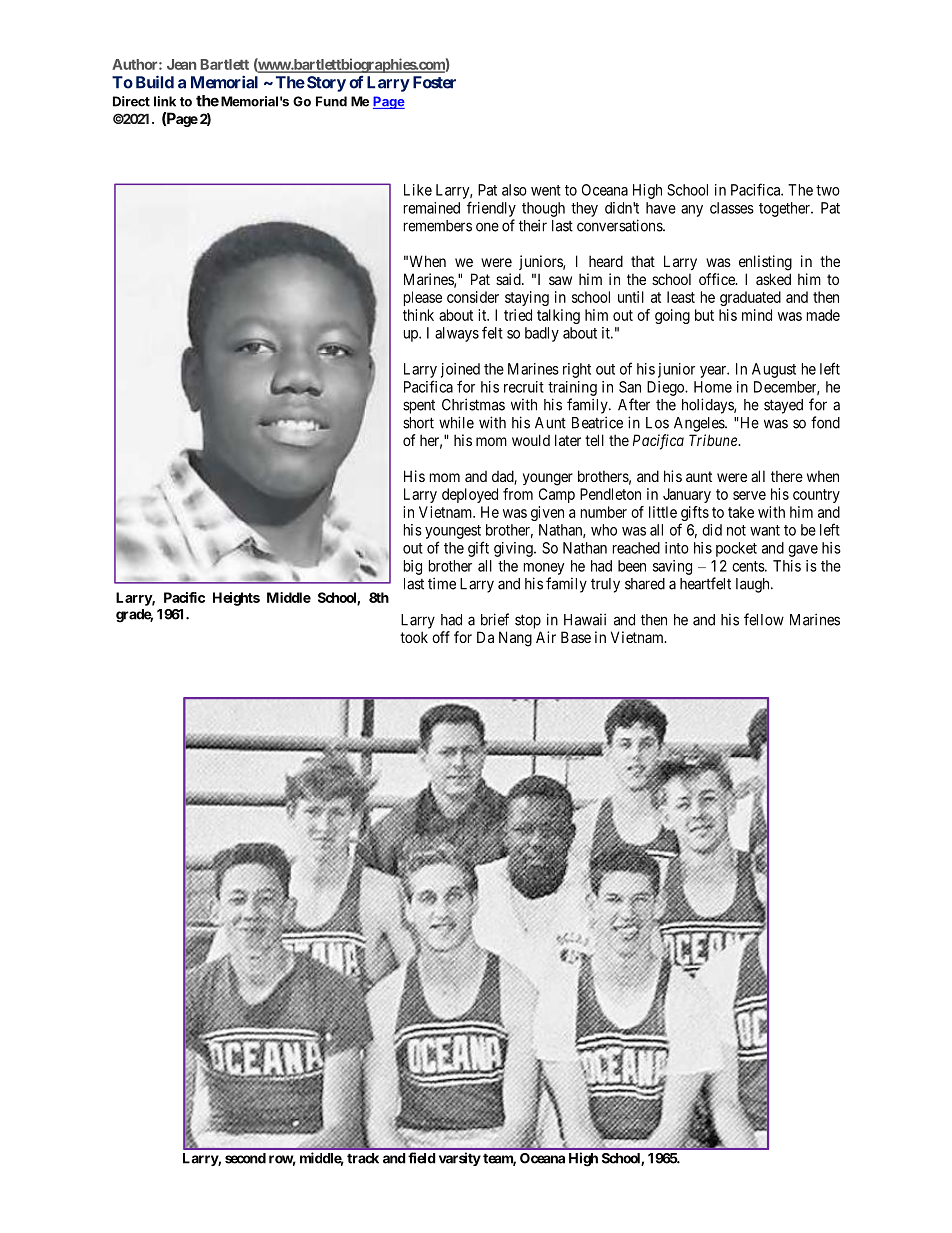  What do you see at coordinates (732, 208) in the document?
I see `classes` at bounding box center [732, 208].
